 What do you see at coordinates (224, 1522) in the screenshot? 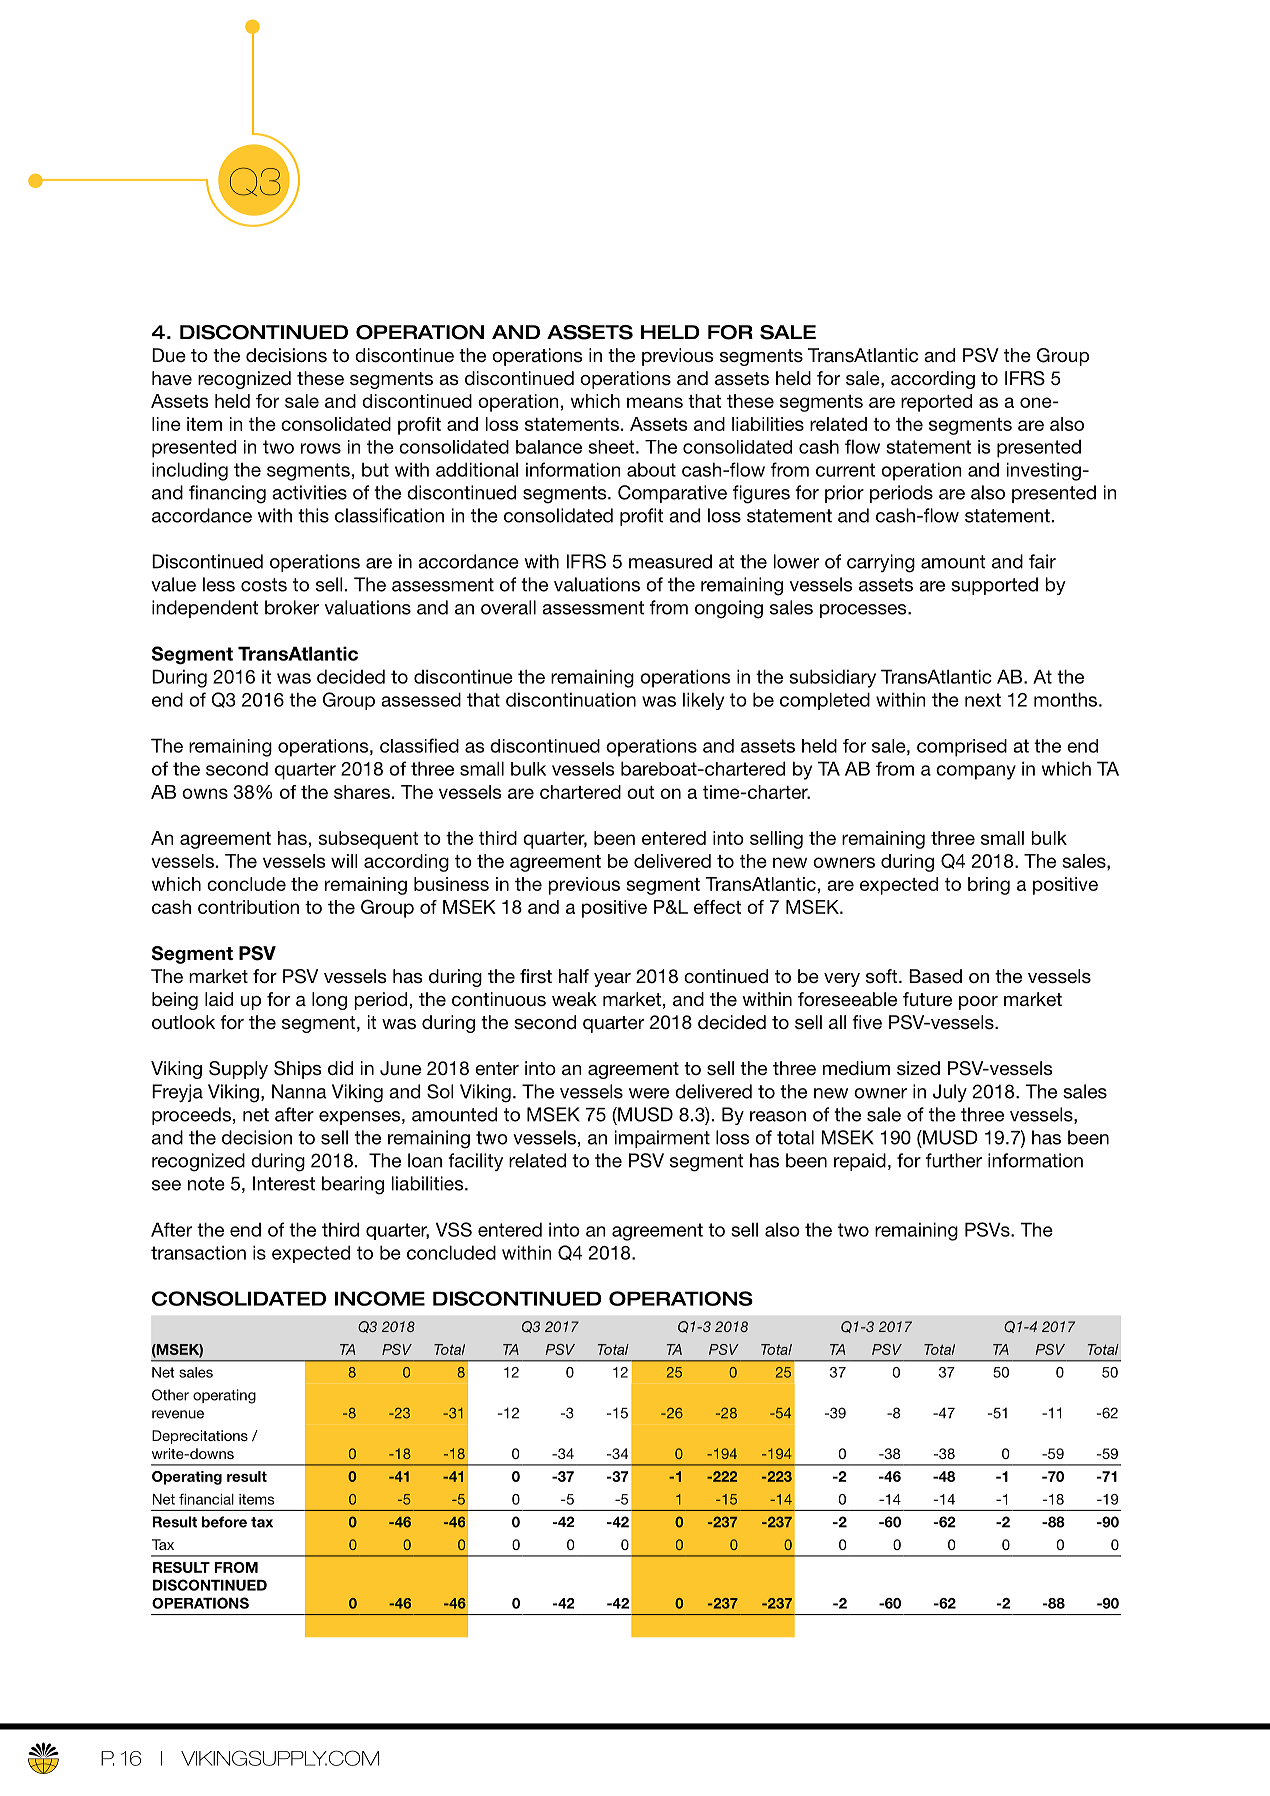
I see `before` at bounding box center [224, 1522].
